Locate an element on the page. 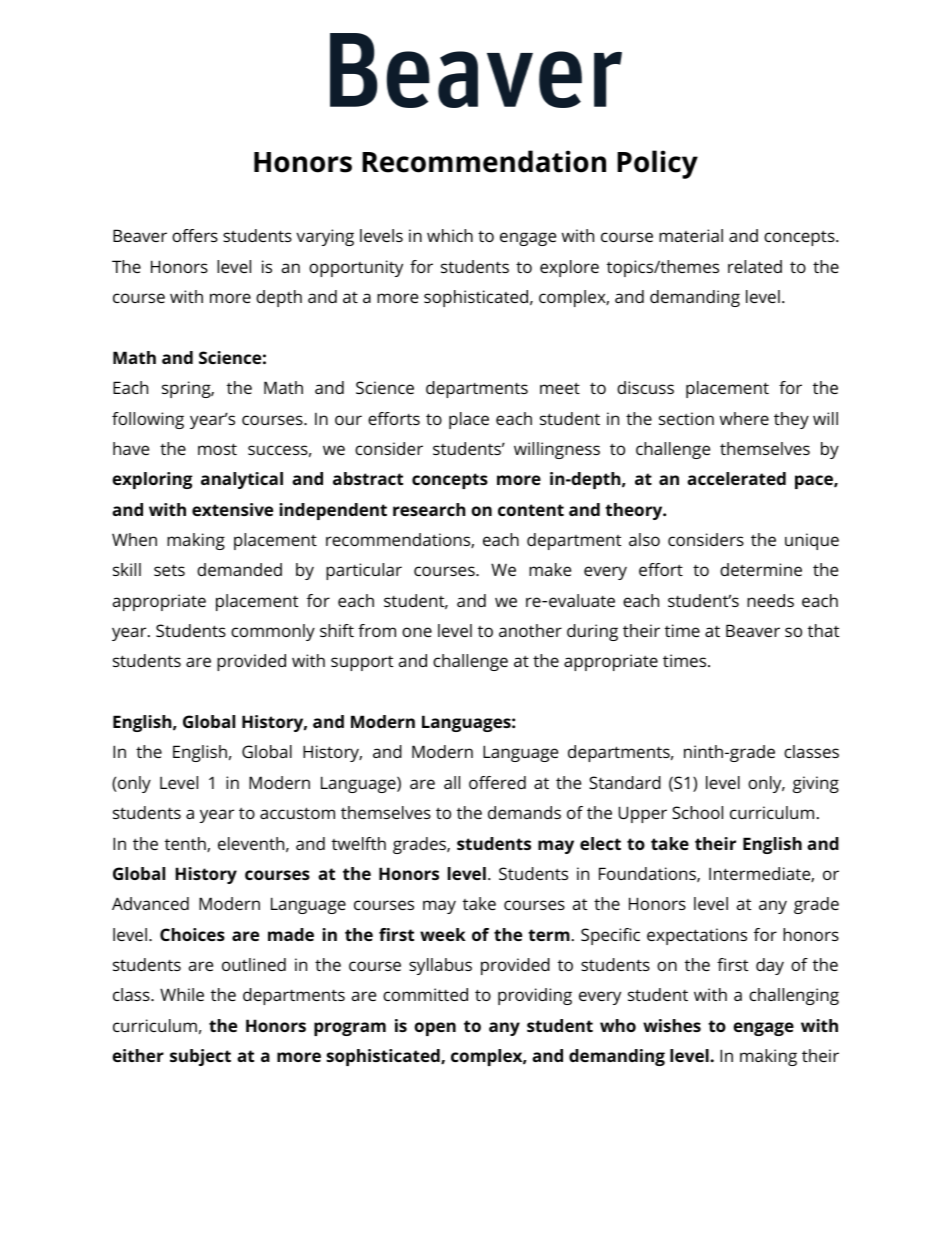 Image resolution: width=952 pixels, height=1233 pixels. offers is located at coordinates (195, 235).
